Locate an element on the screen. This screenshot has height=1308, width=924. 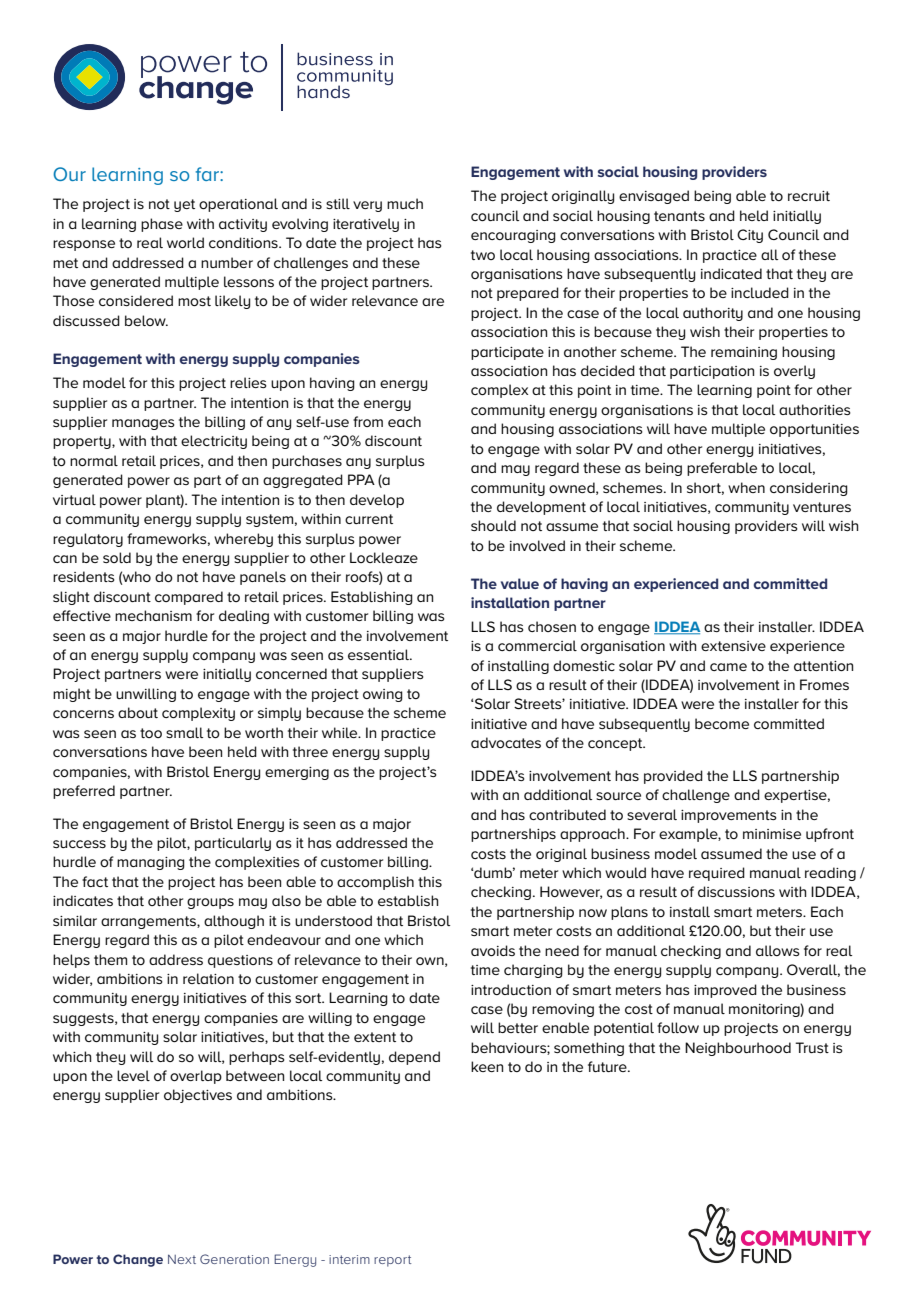
Change is located at coordinates (138, 1260).
